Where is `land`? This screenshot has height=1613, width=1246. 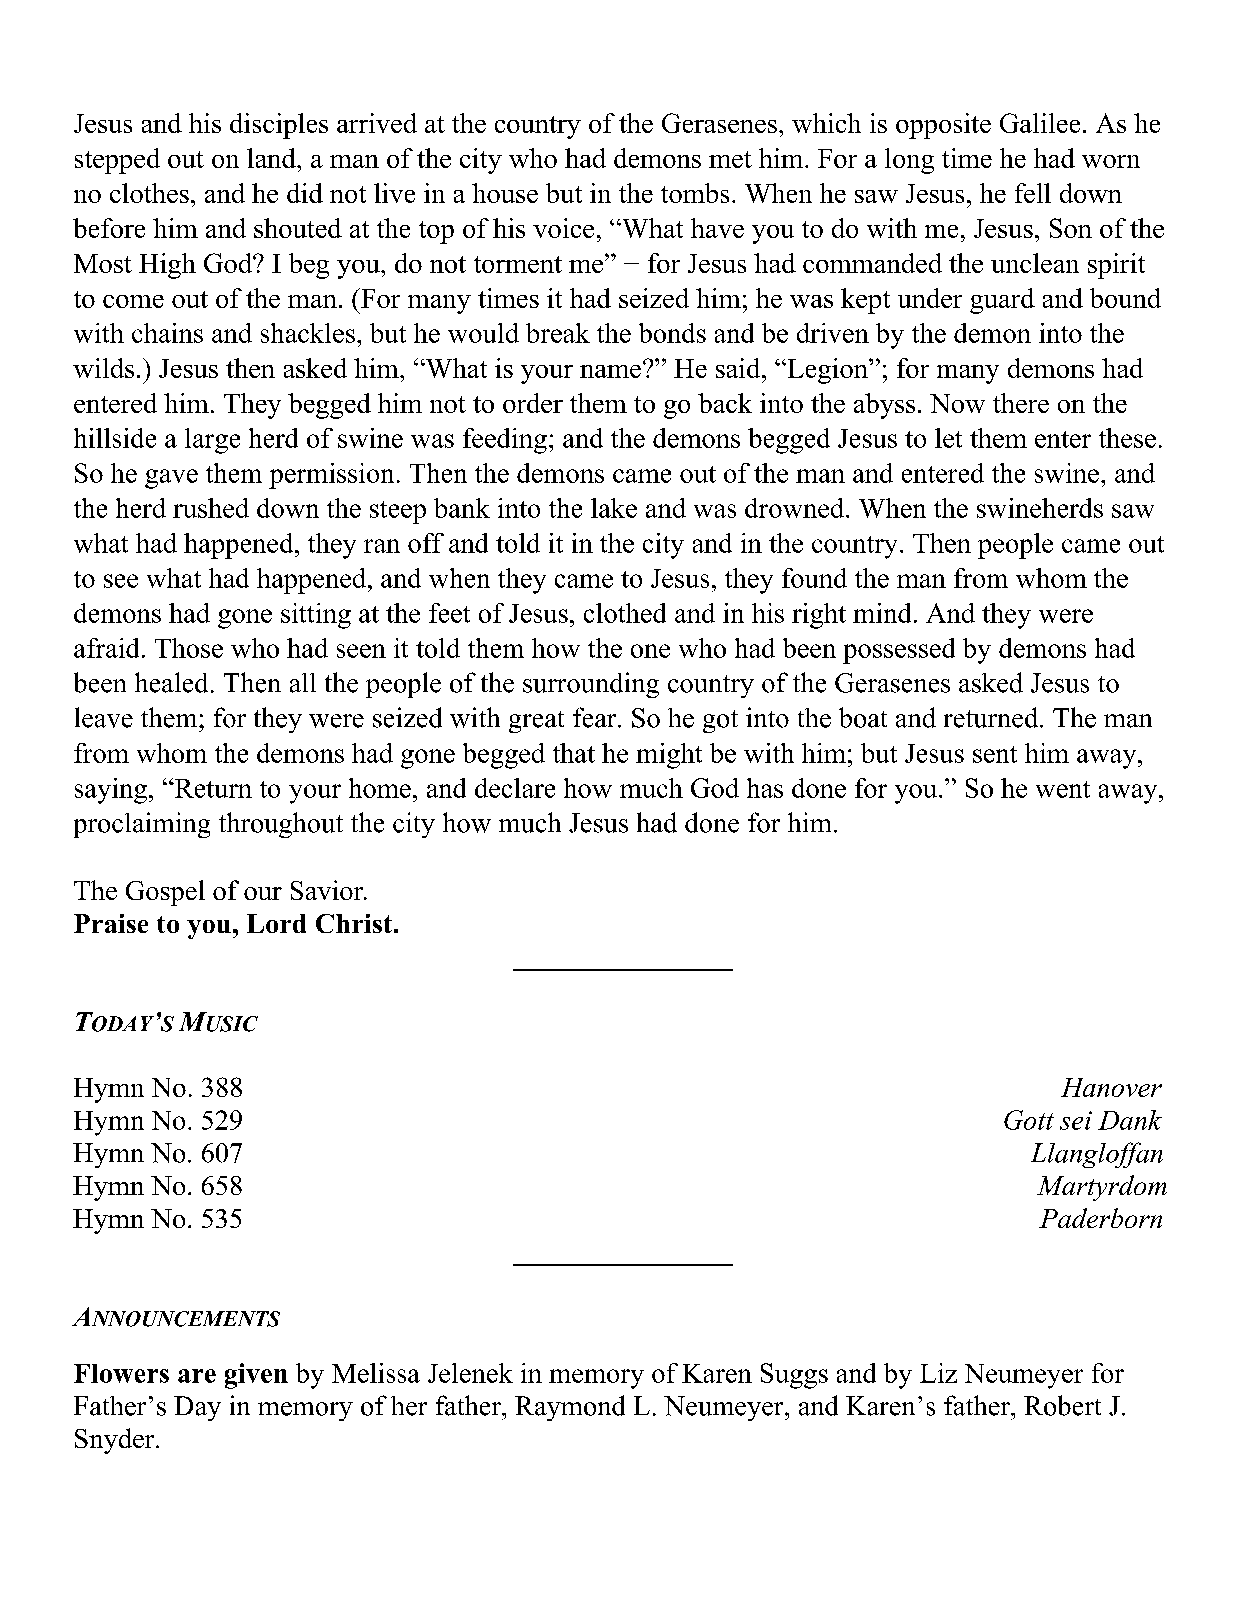 land is located at coordinates (272, 158).
